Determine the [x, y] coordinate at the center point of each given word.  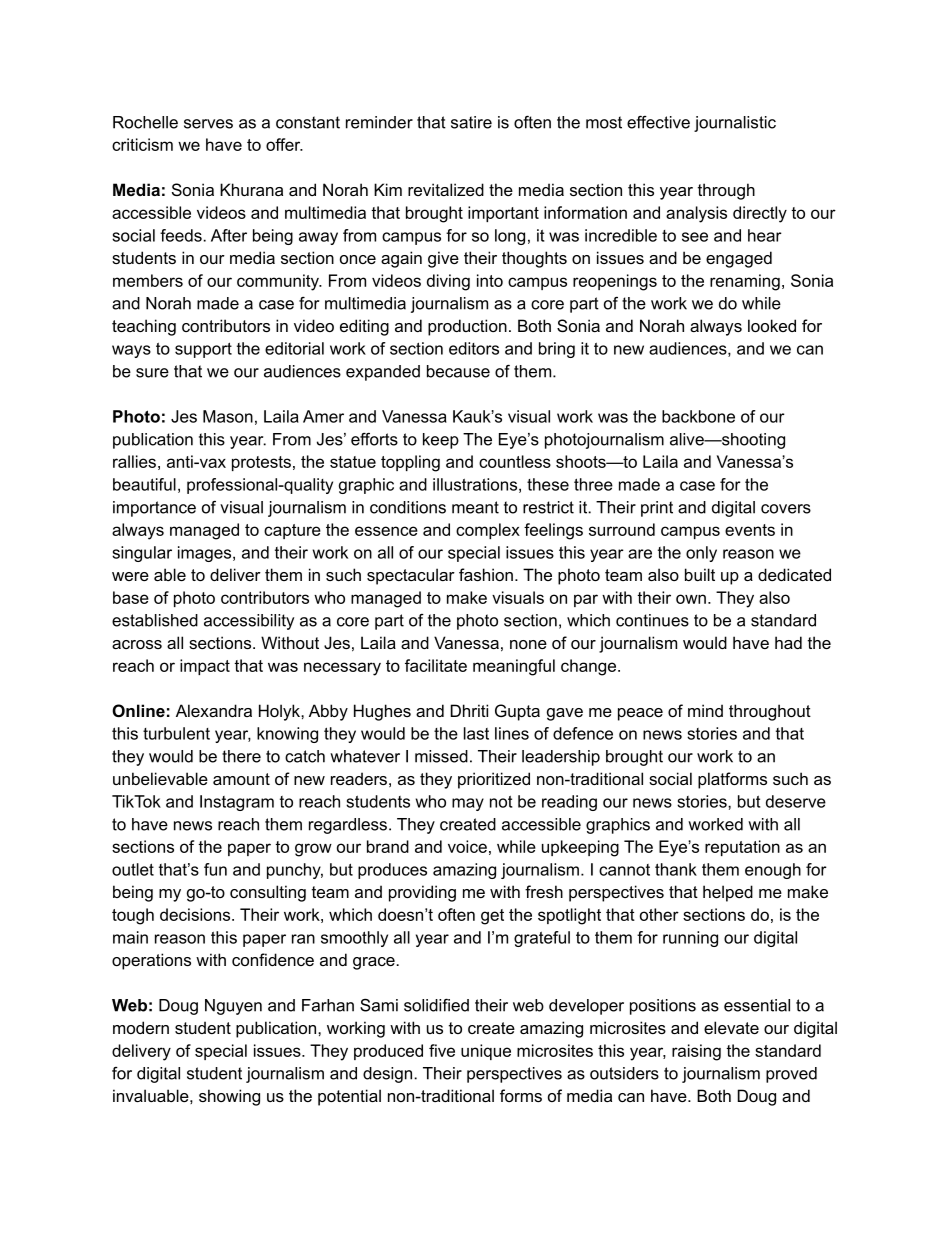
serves [208, 124]
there [241, 756]
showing [229, 1097]
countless [515, 461]
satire [471, 122]
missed [441, 756]
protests [261, 463]
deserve [796, 801]
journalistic [735, 124]
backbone [698, 416]
